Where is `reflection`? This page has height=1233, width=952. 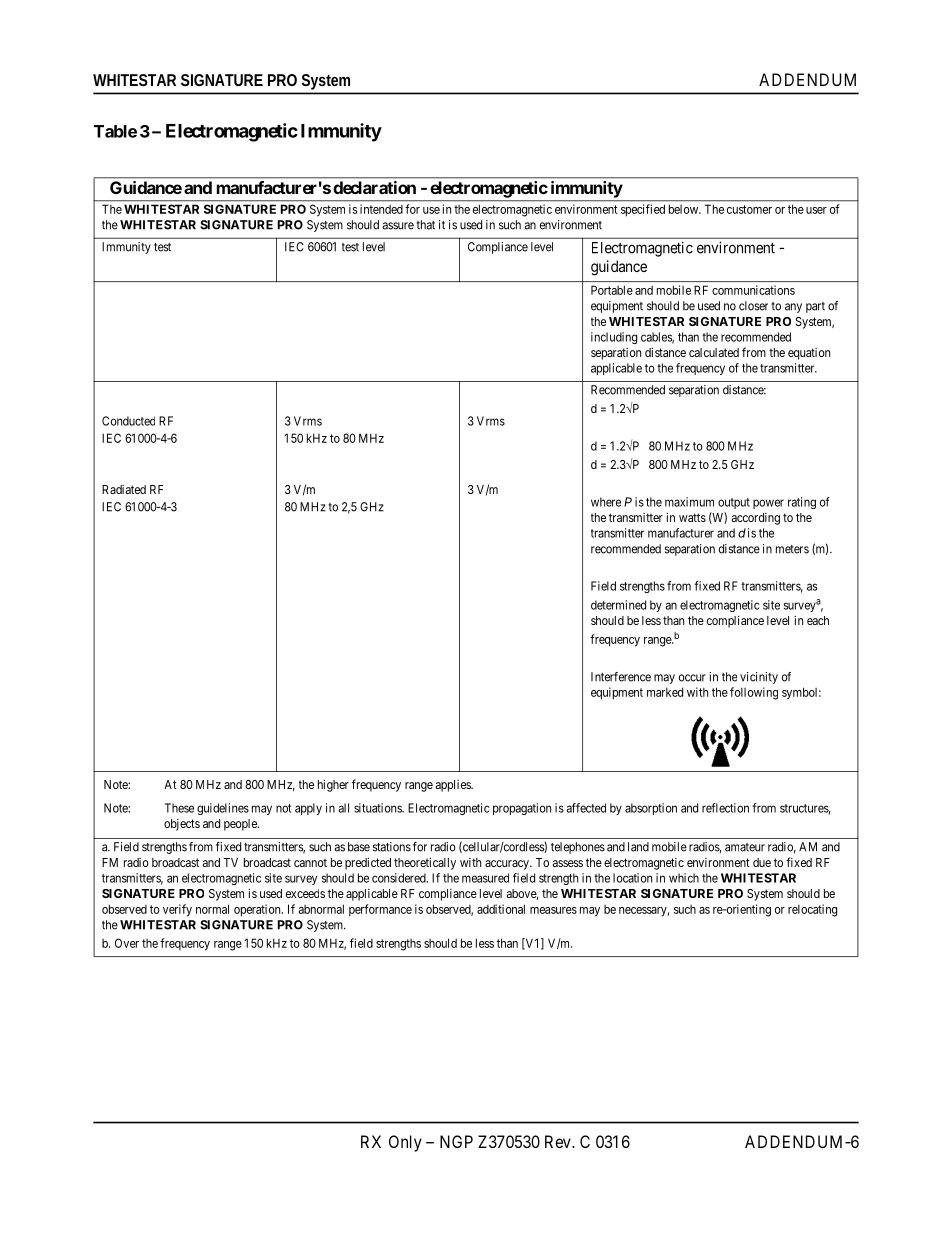 reflection is located at coordinates (725, 808).
